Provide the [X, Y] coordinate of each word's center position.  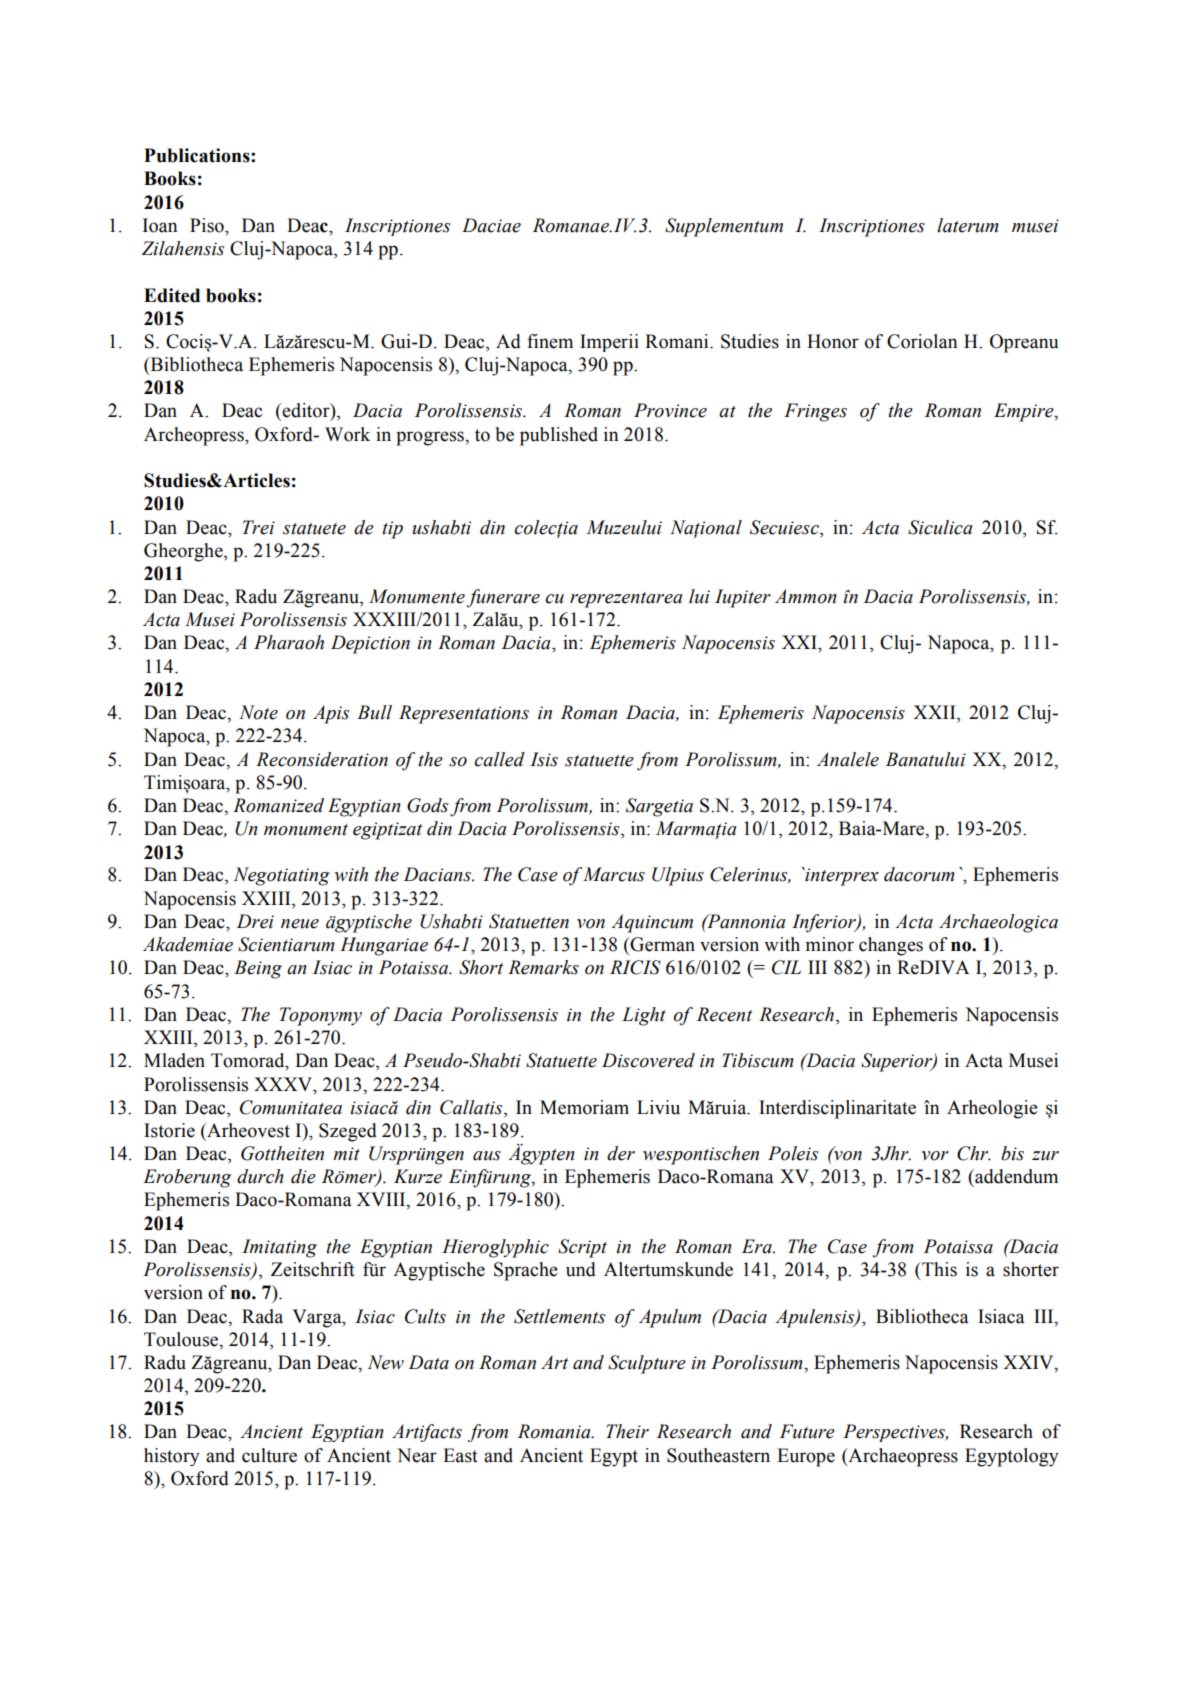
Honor [833, 341]
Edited [172, 295]
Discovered [648, 1060]
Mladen [174, 1060]
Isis [544, 759]
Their [627, 1431]
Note [258, 712]
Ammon [806, 596]
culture [269, 1455]
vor [935, 1156]
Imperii [609, 343]
